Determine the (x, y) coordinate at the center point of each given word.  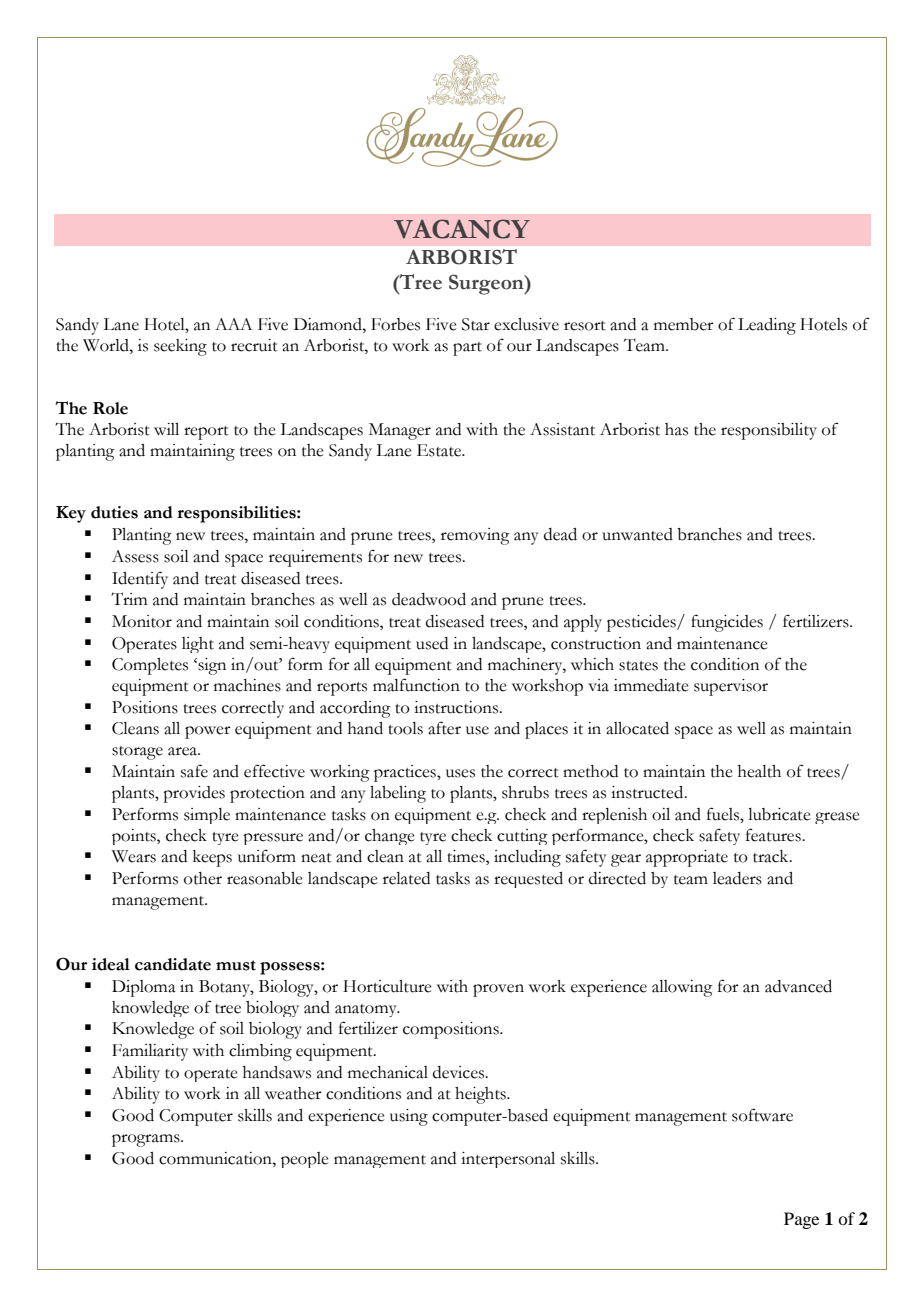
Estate (440, 450)
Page (801, 1220)
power (208, 732)
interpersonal (508, 1160)
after (444, 728)
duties (114, 512)
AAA (233, 324)
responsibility (769, 431)
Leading (767, 326)
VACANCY (462, 229)
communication (216, 1158)
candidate (173, 964)
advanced (798, 986)
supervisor (731, 687)
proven (498, 990)
